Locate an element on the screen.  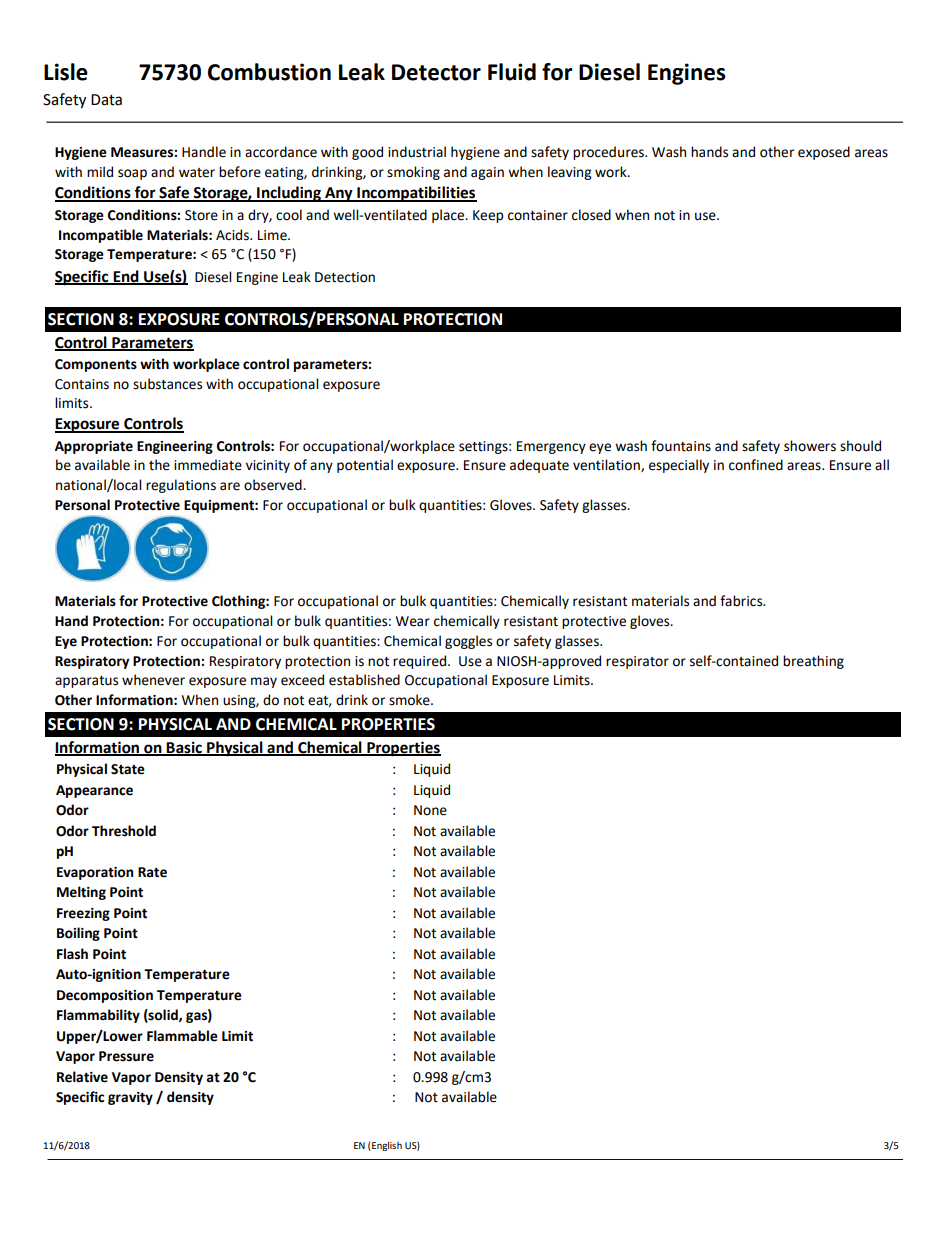
fabrics is located at coordinates (742, 601).
